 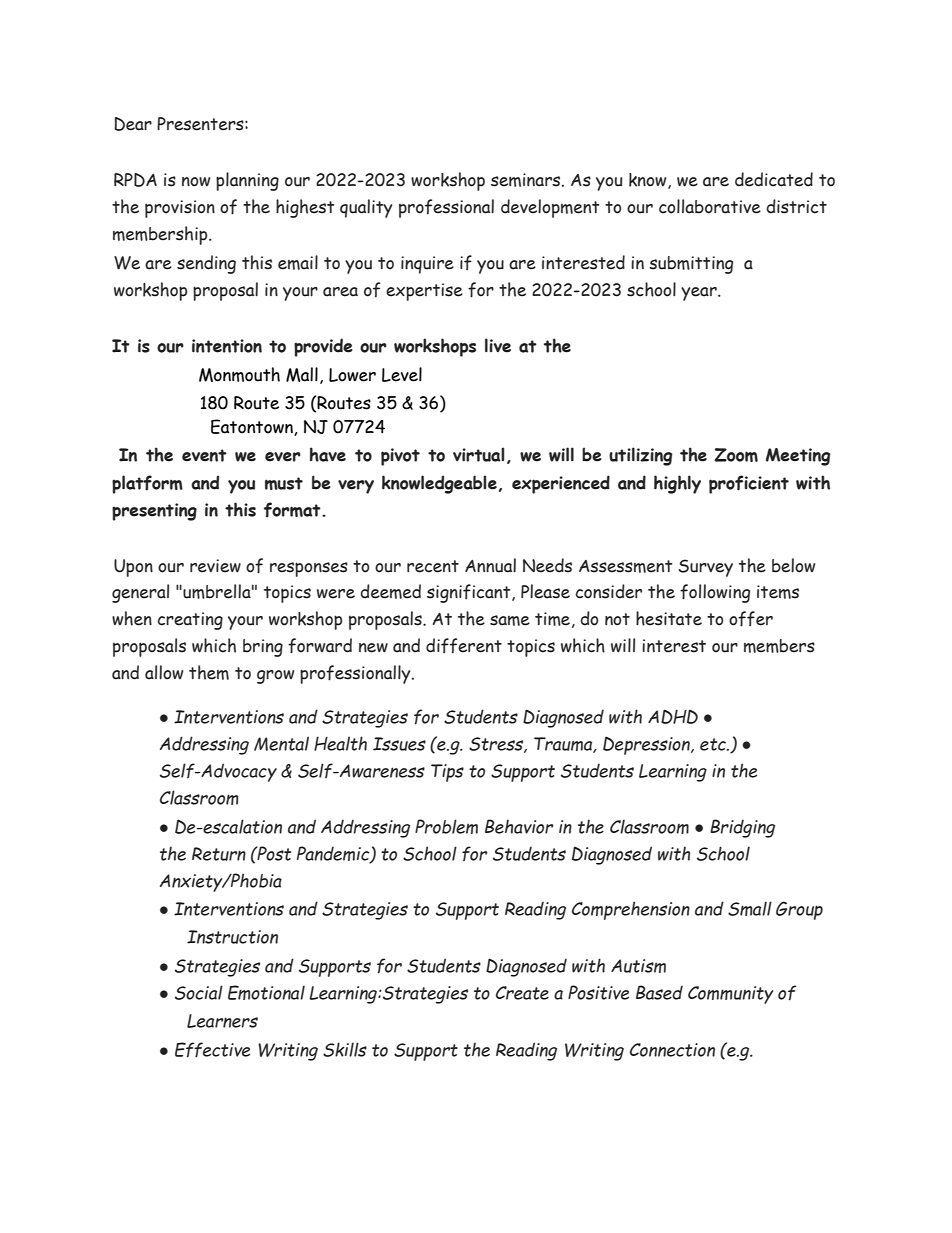 What do you see at coordinates (522, 993) in the screenshot?
I see `Create` at bounding box center [522, 993].
